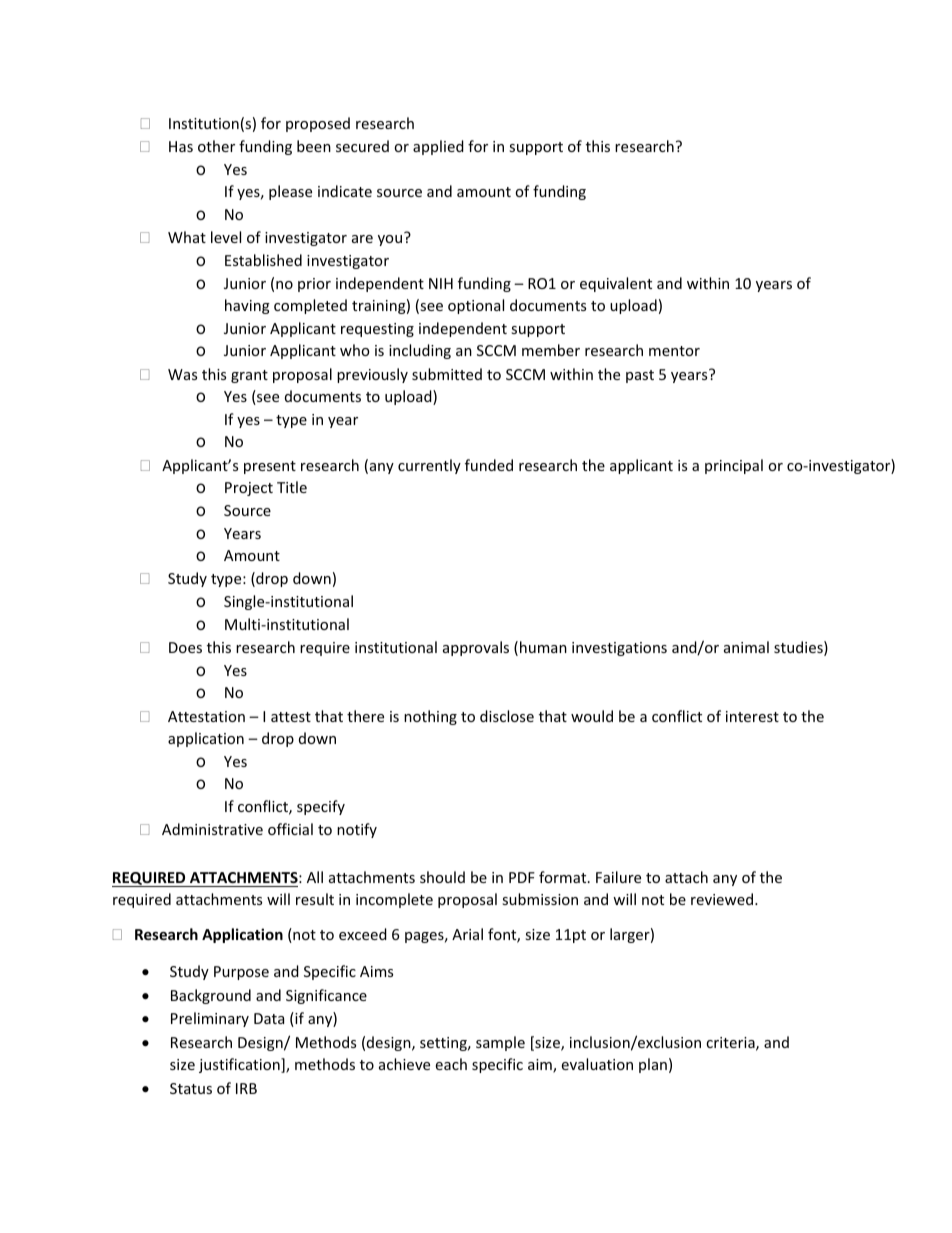  I want to click on submitted, so click(447, 374).
